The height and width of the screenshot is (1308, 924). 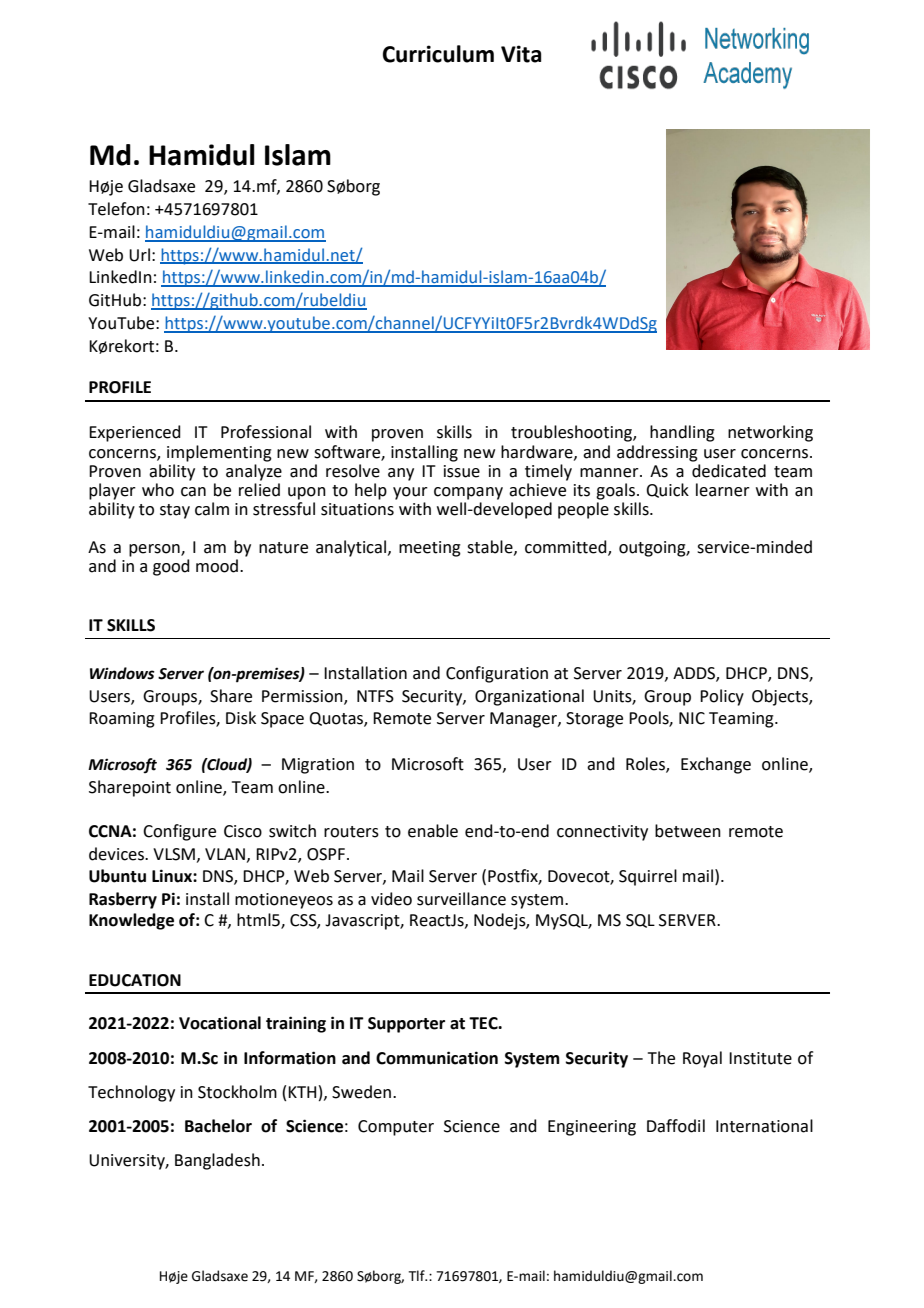 I want to click on Exchange, so click(x=716, y=765).
